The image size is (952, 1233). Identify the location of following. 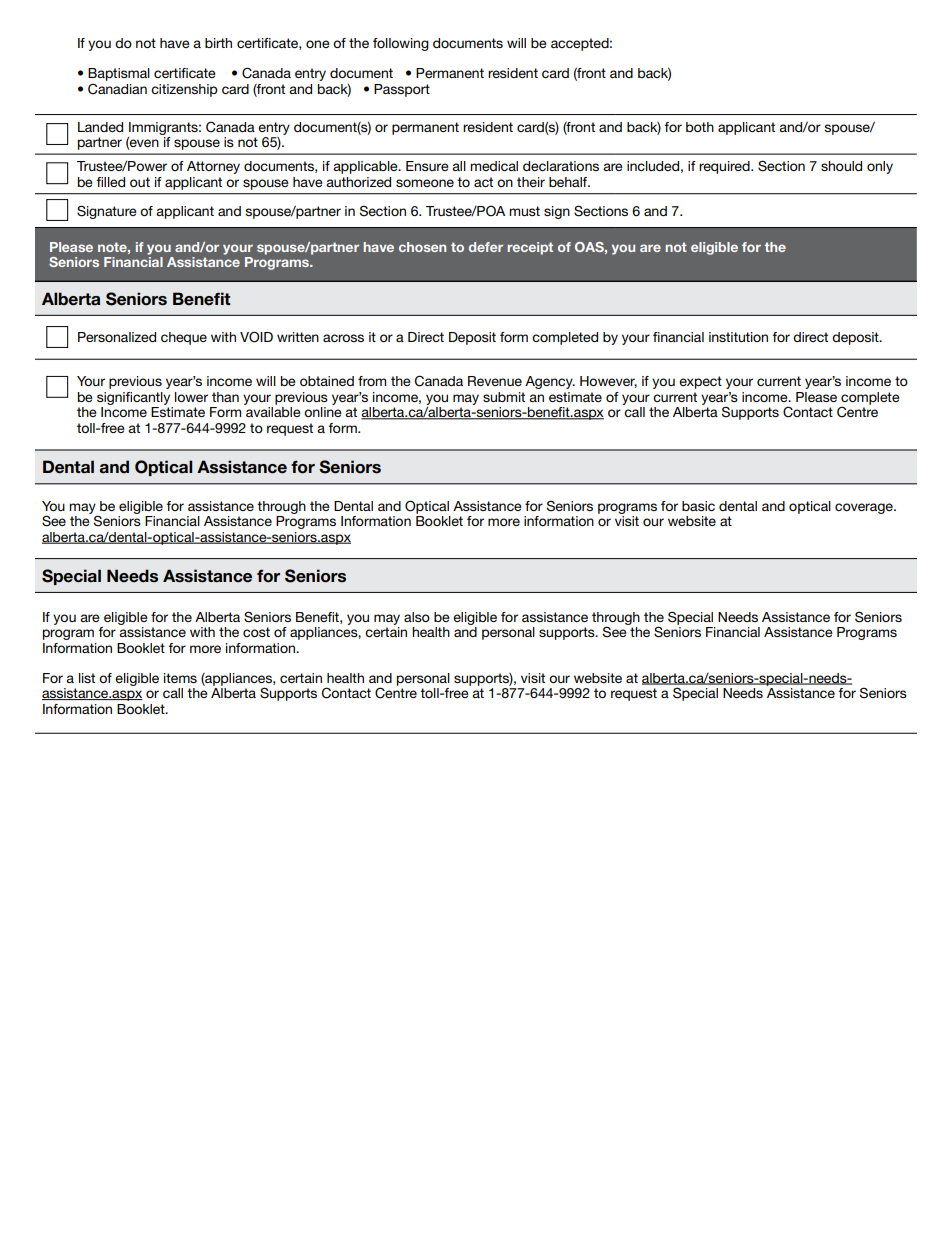
(401, 44).
